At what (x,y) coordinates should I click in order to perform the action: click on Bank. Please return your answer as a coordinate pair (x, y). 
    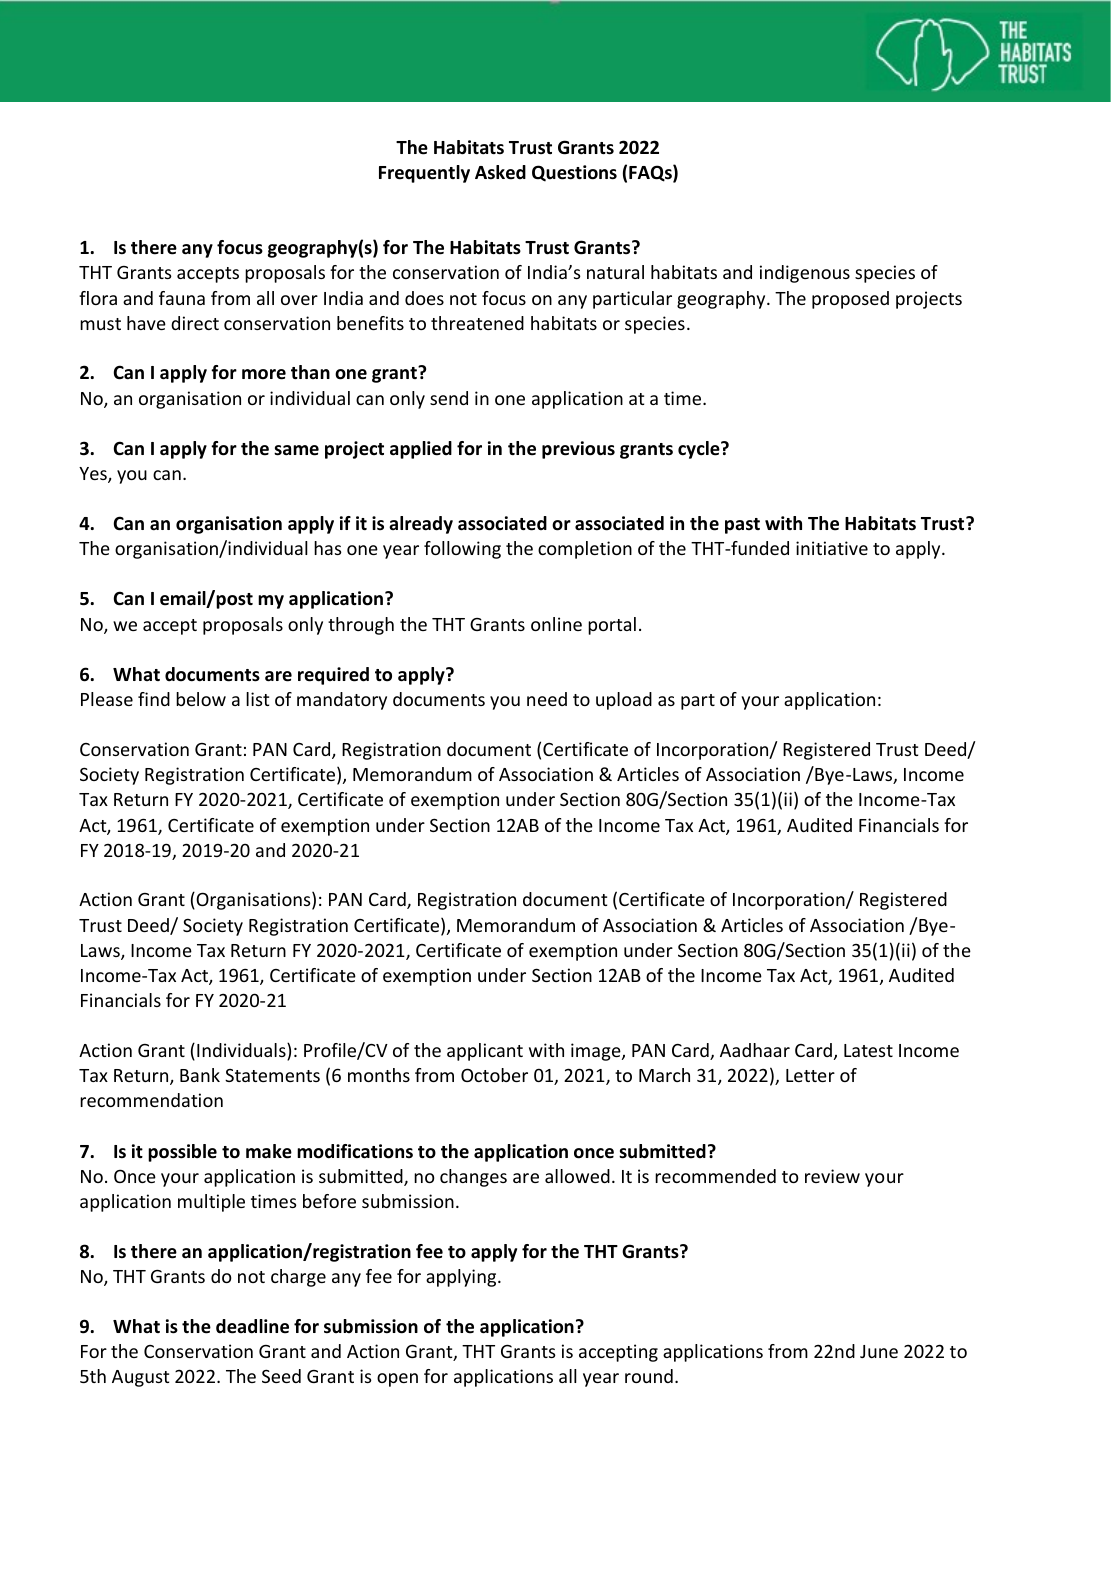
    Looking at the image, I should click on (200, 1075).
